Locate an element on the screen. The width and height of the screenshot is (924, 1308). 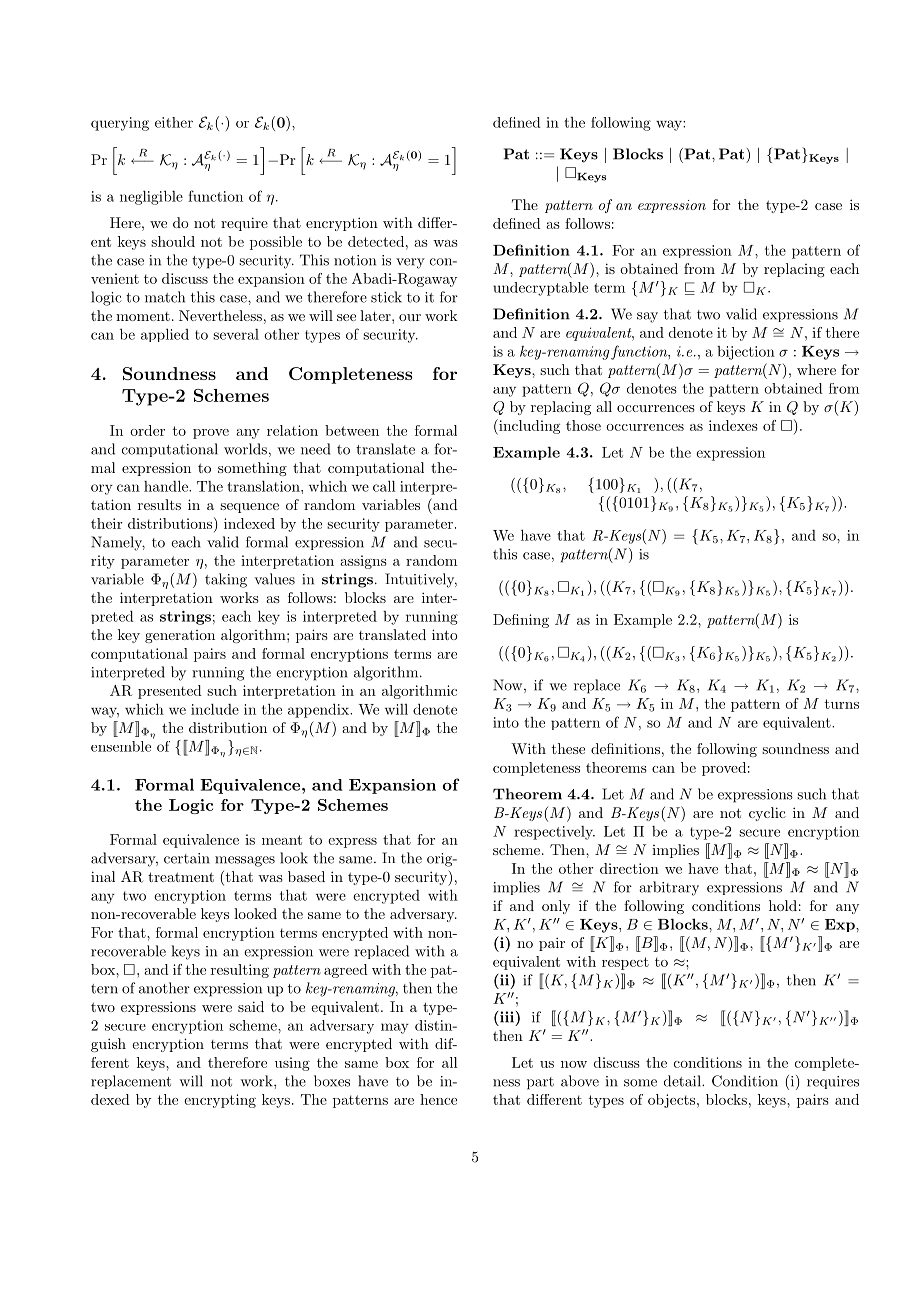
generation is located at coordinates (180, 636).
